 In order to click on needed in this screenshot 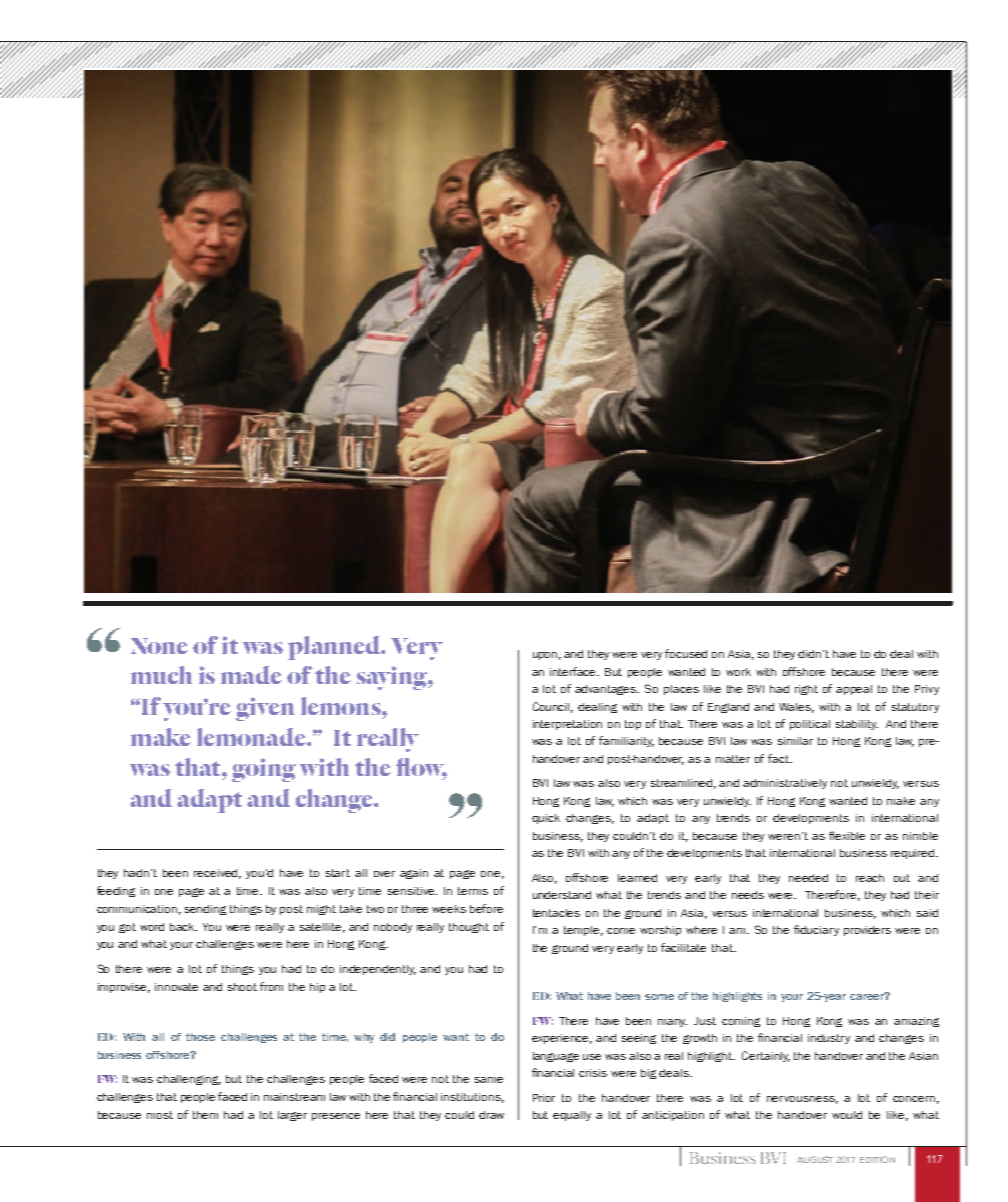, I will do `click(808, 878)`.
